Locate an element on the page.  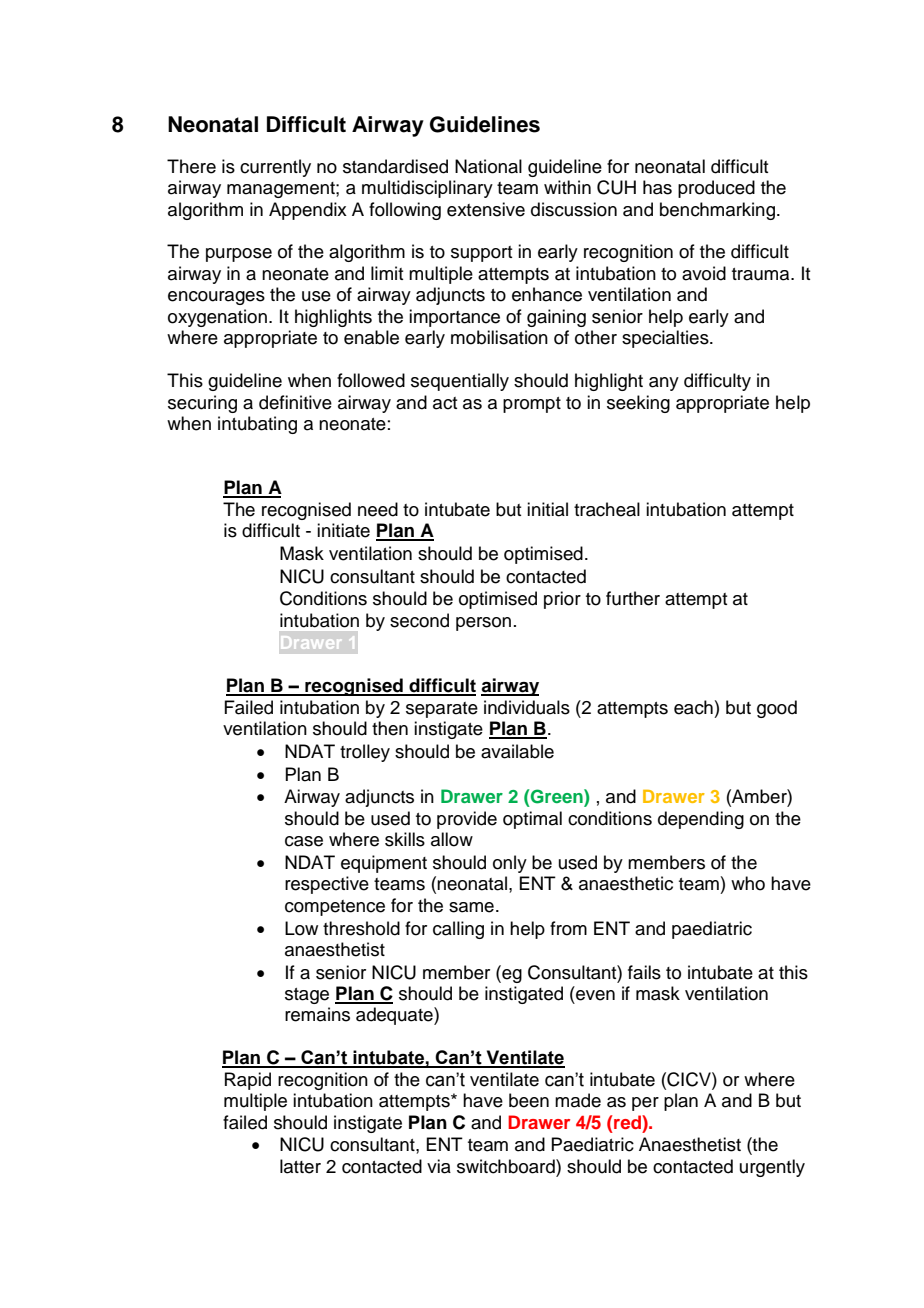
switchboard is located at coordinates (507, 1166).
